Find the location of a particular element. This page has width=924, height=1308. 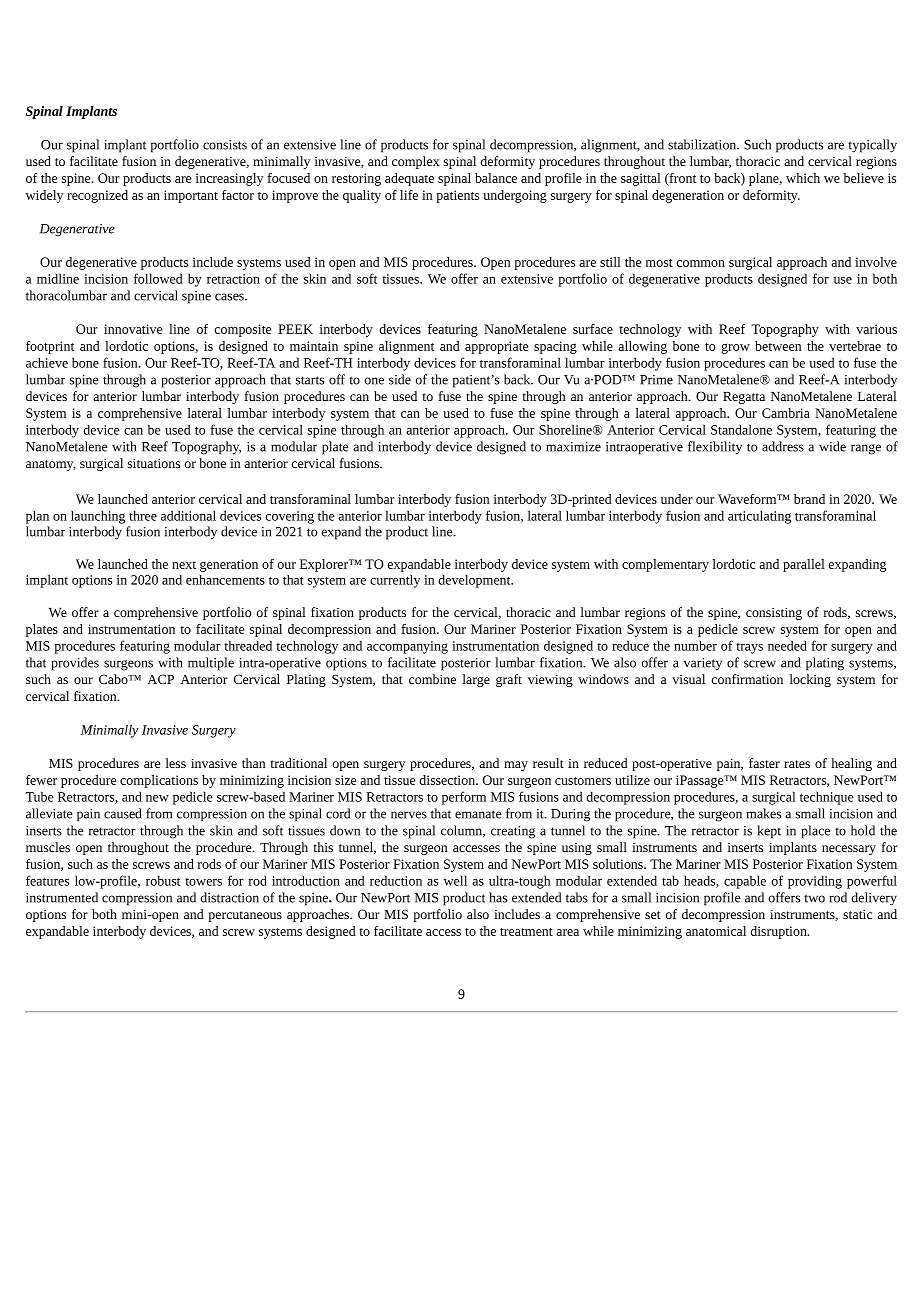

recognized is located at coordinates (97, 196).
